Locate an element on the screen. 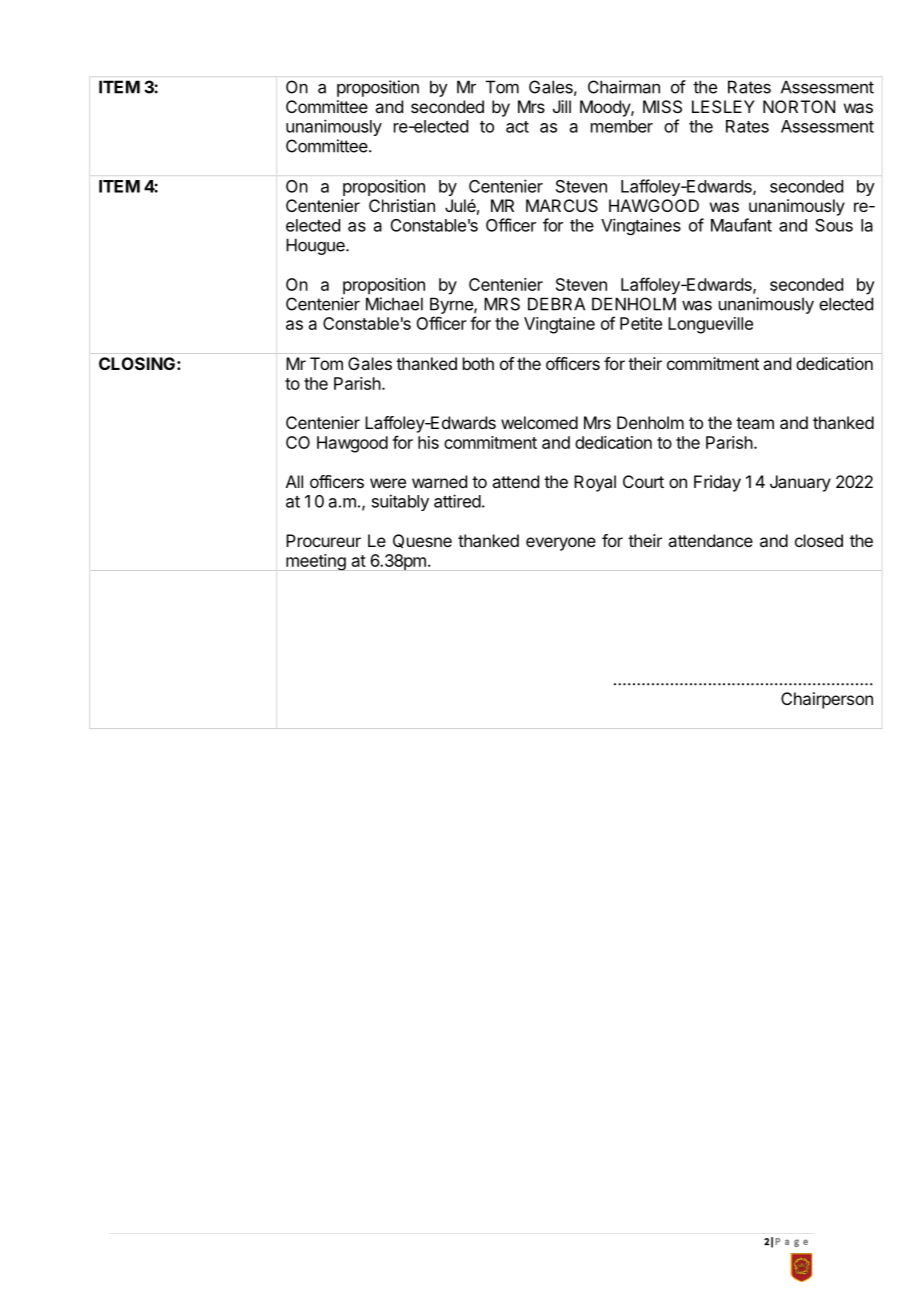 The width and height of the screenshot is (924, 1308). suitably is located at coordinates (400, 502).
